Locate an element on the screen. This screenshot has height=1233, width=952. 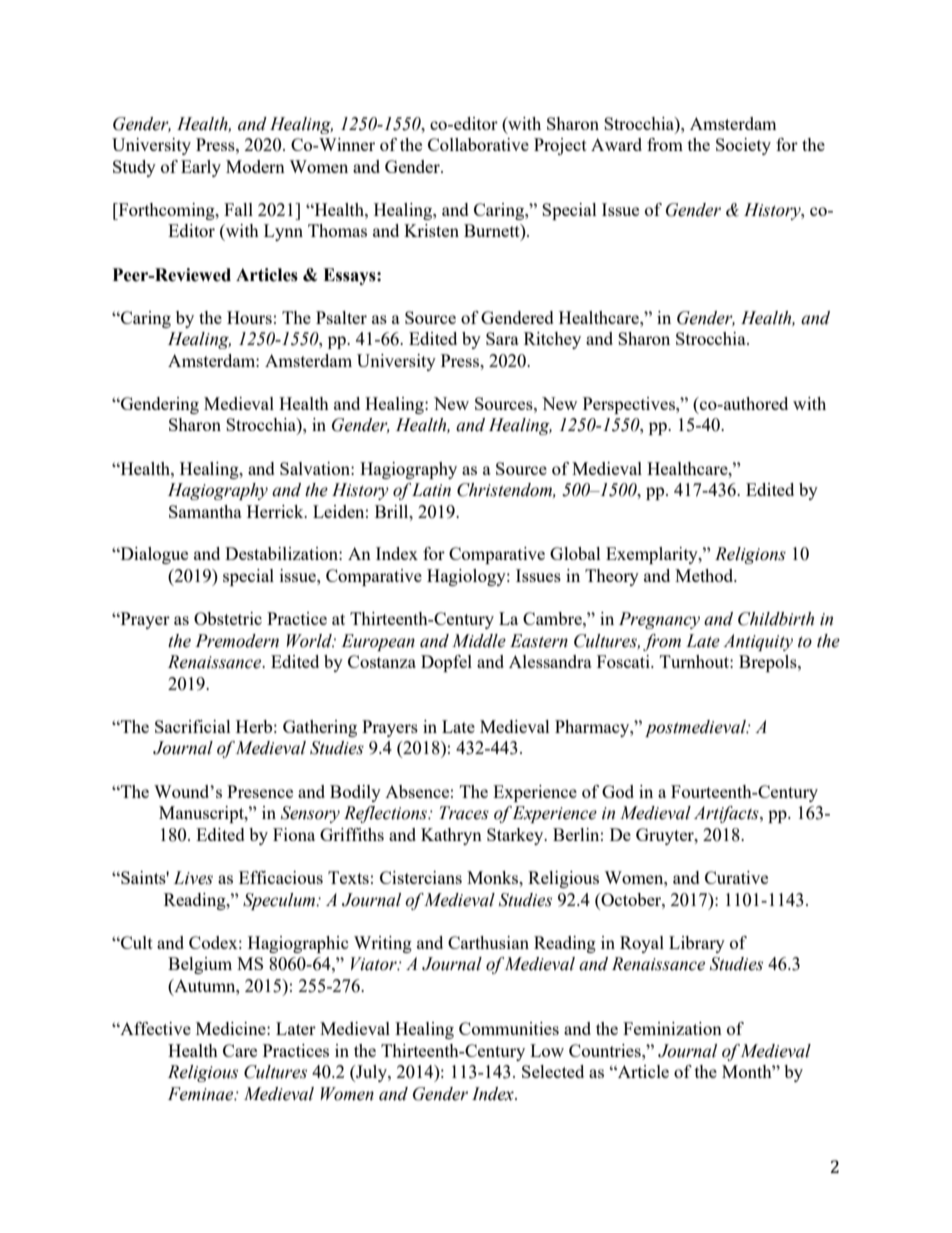
Feminization is located at coordinates (672, 1028).
